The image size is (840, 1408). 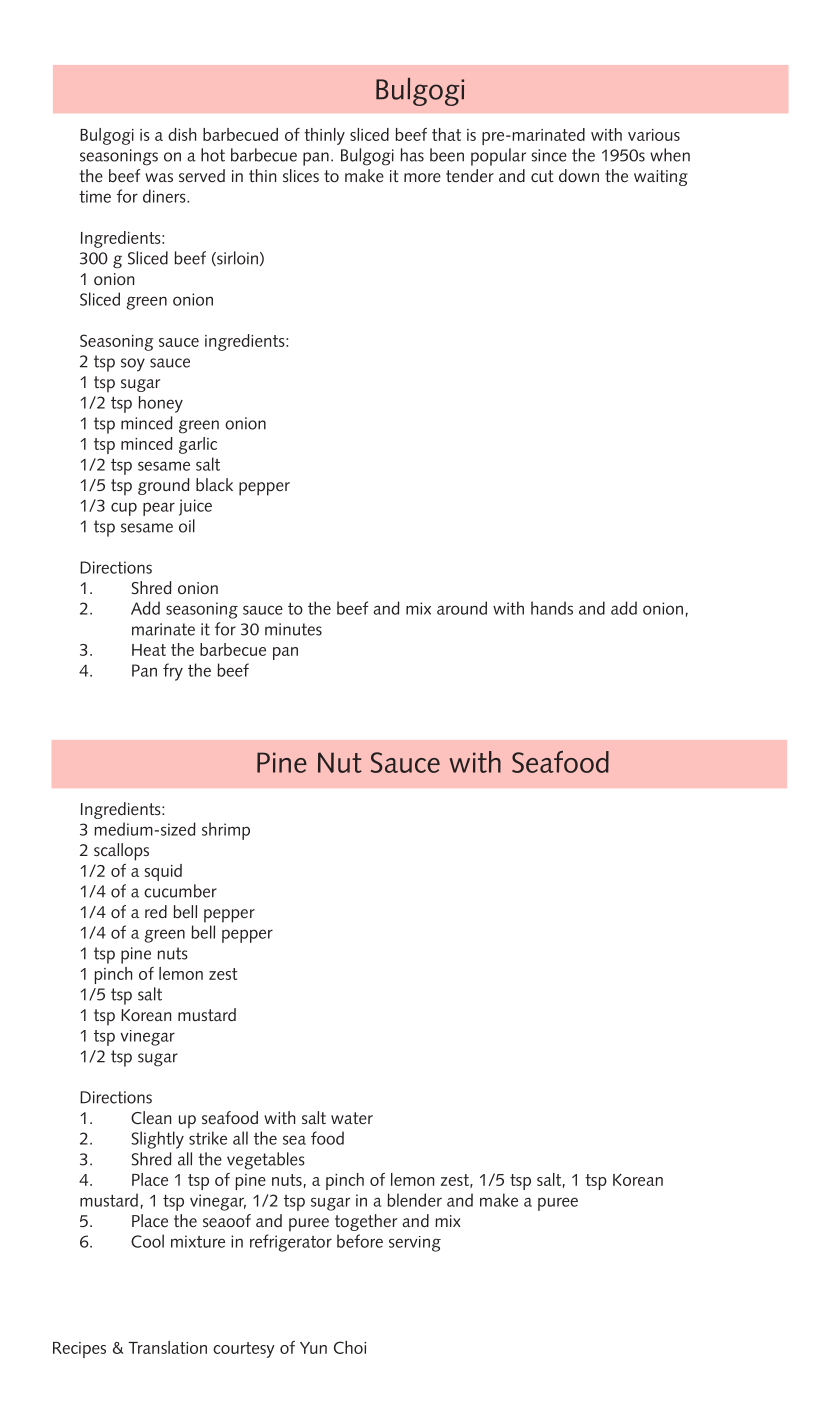 I want to click on blender, so click(x=415, y=1200).
